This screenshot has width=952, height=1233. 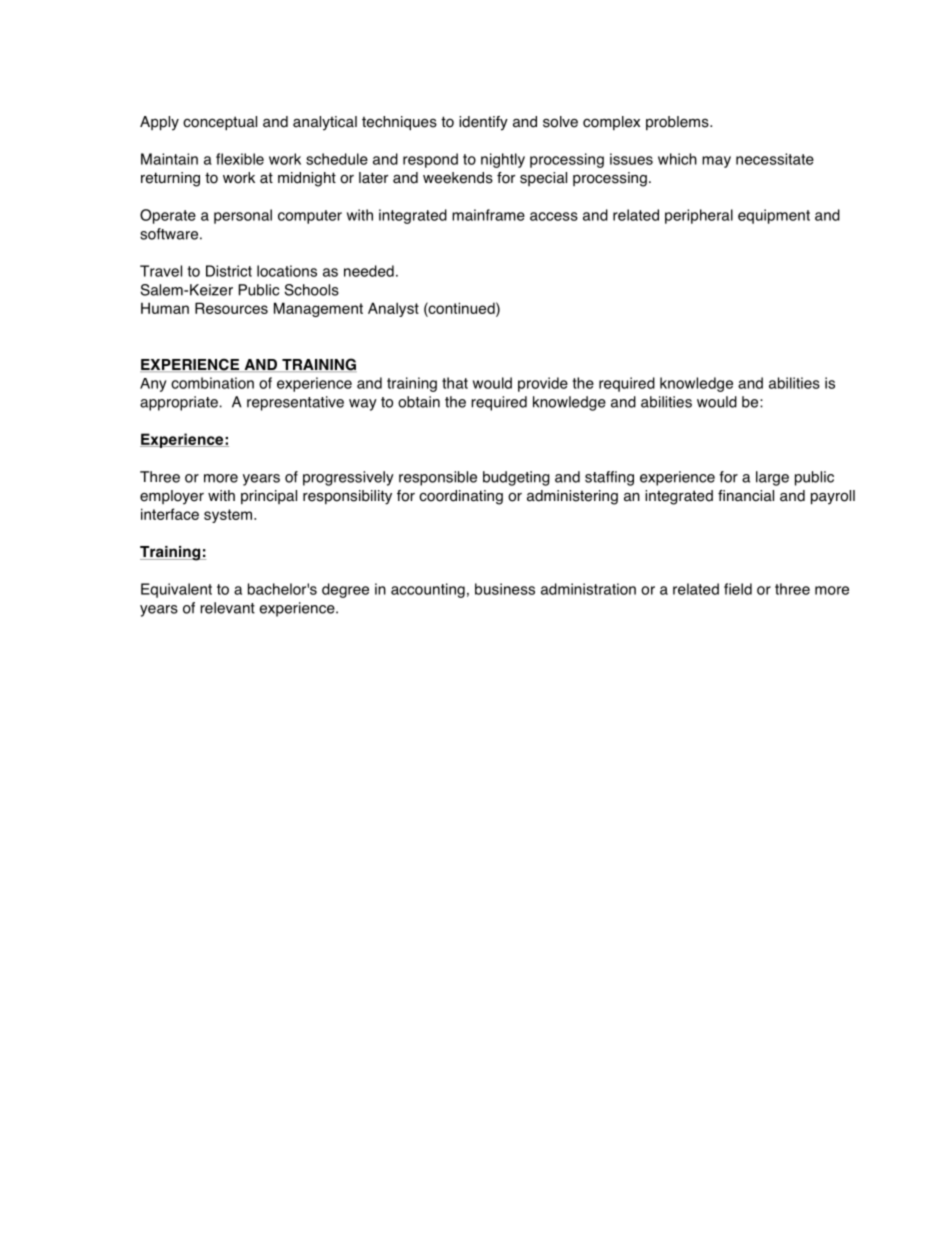 I want to click on relevant, so click(x=227, y=608).
